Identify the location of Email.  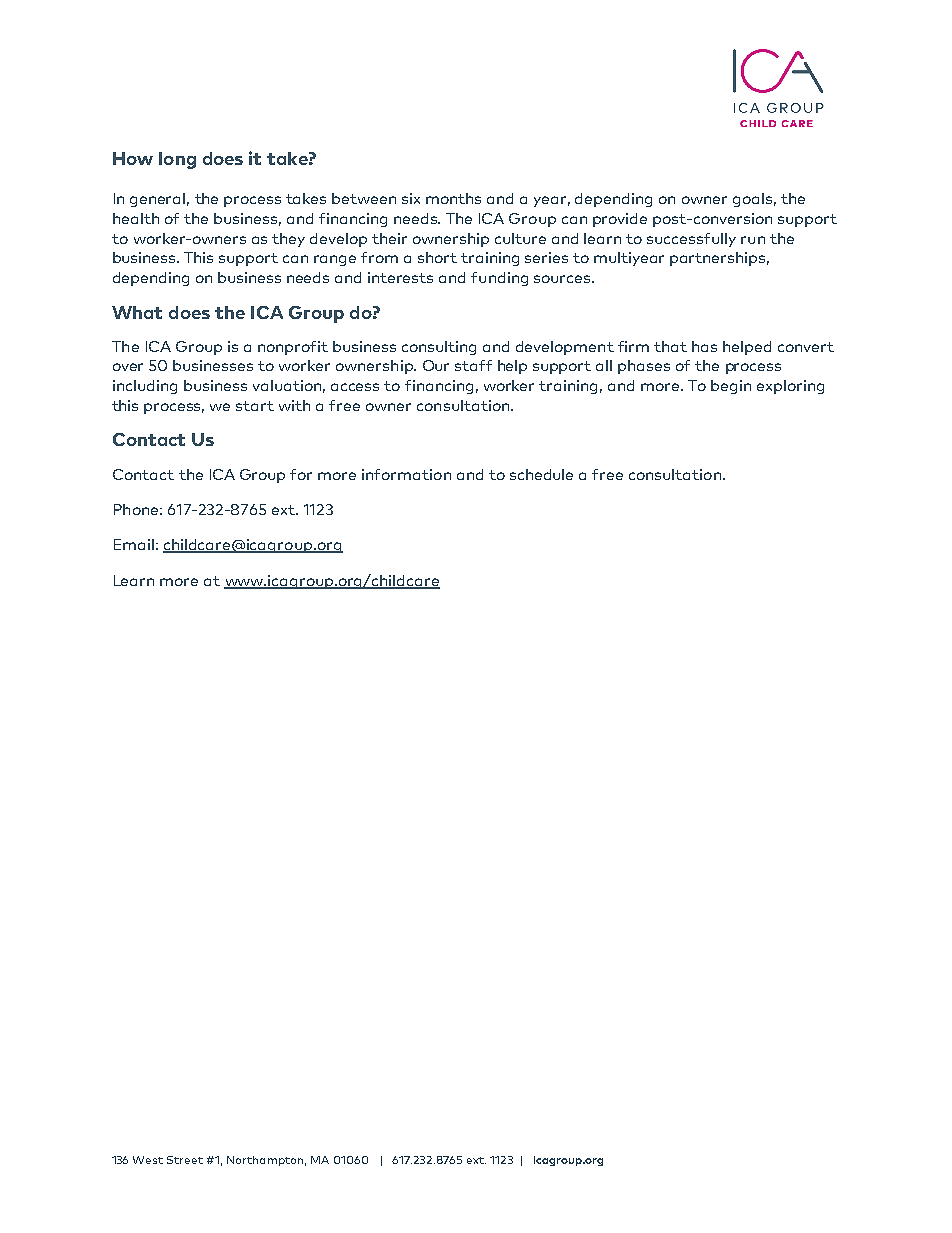
(134, 544).
